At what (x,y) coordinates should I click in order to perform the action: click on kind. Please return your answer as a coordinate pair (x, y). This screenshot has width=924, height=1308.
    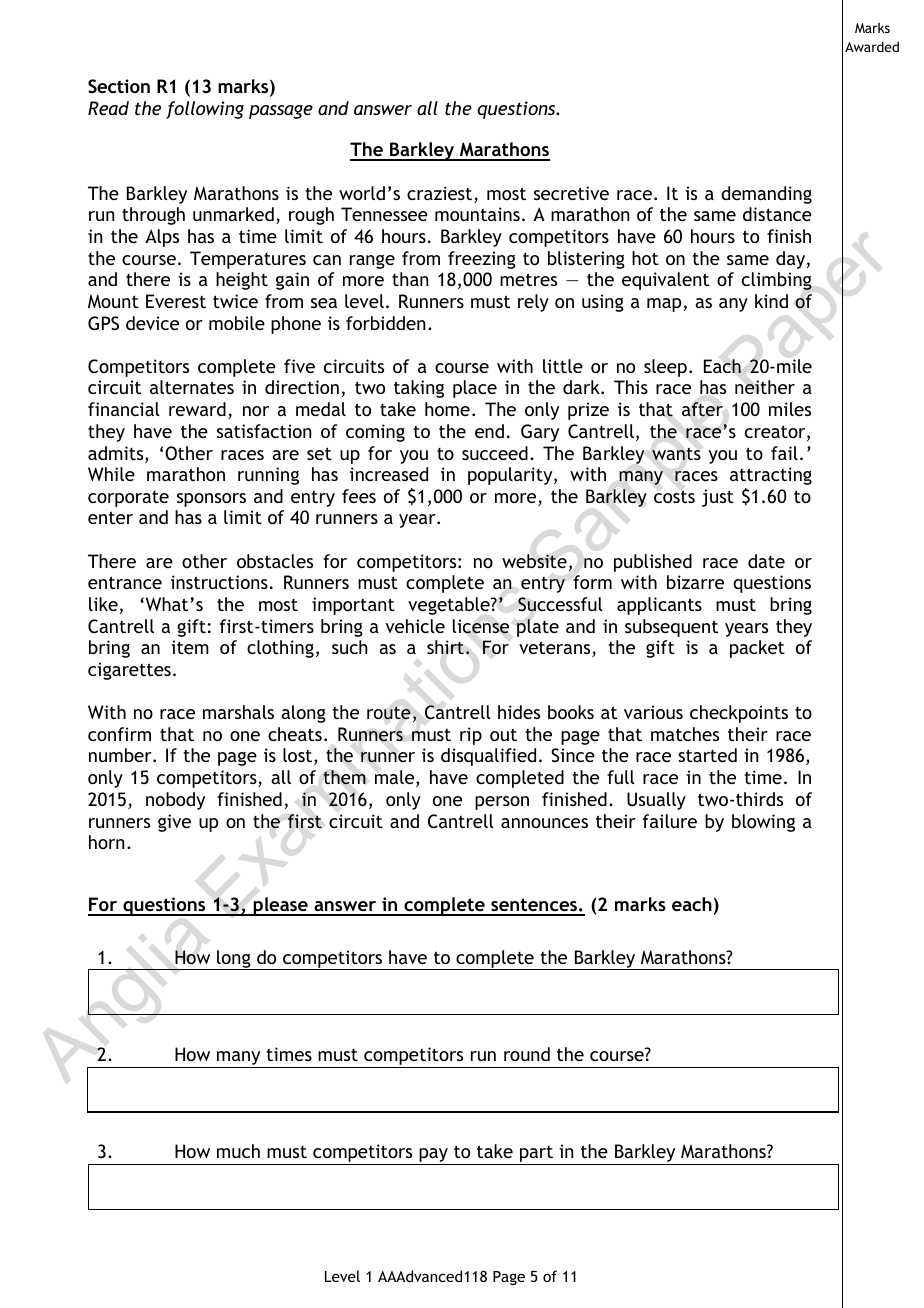
    Looking at the image, I should click on (771, 301).
